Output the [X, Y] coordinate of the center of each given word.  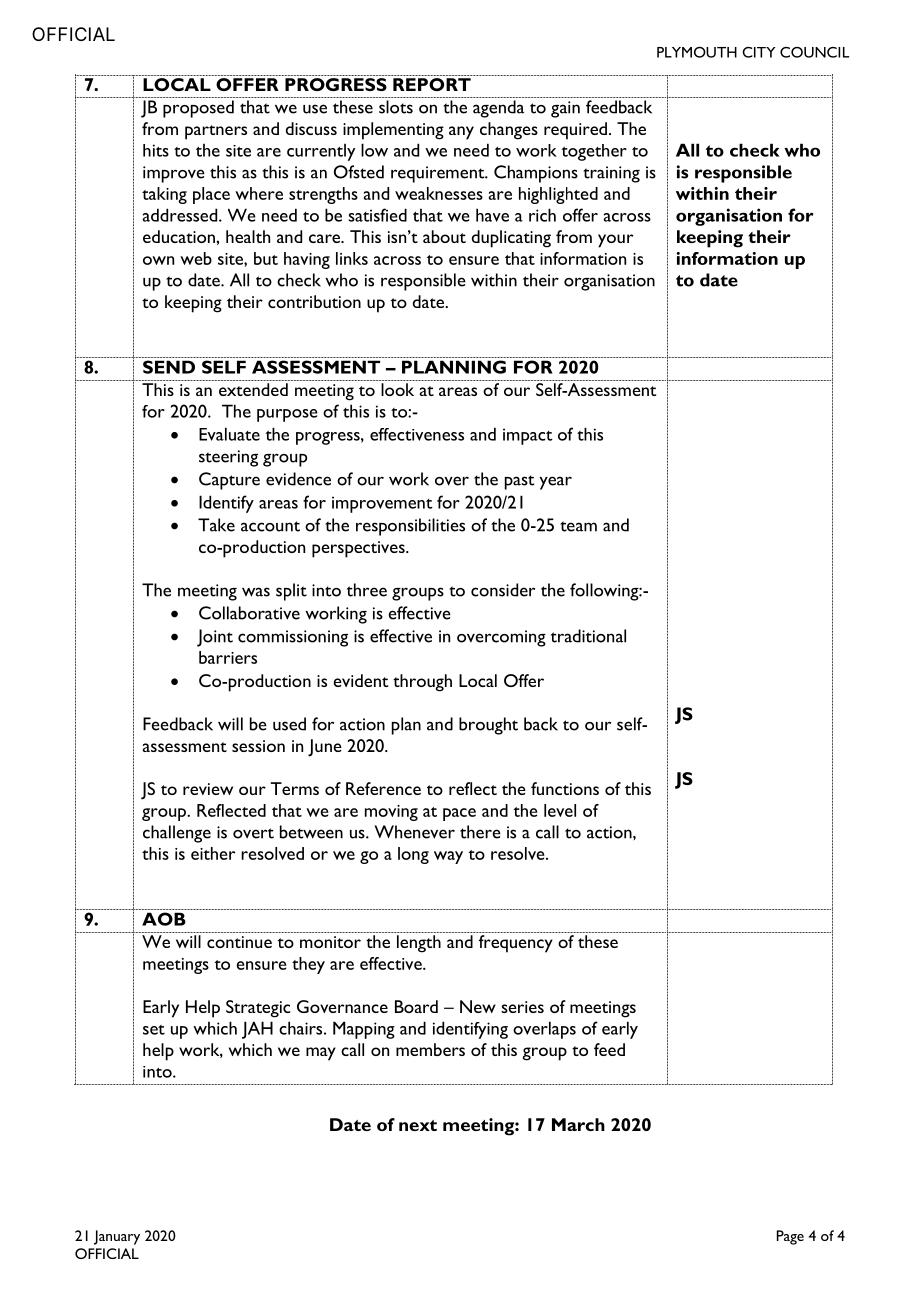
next [418, 1125]
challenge [177, 834]
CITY [758, 52]
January [117, 1237]
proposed [198, 109]
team [578, 526]
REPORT [432, 84]
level [560, 810]
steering [228, 458]
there [480, 832]
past [519, 482]
